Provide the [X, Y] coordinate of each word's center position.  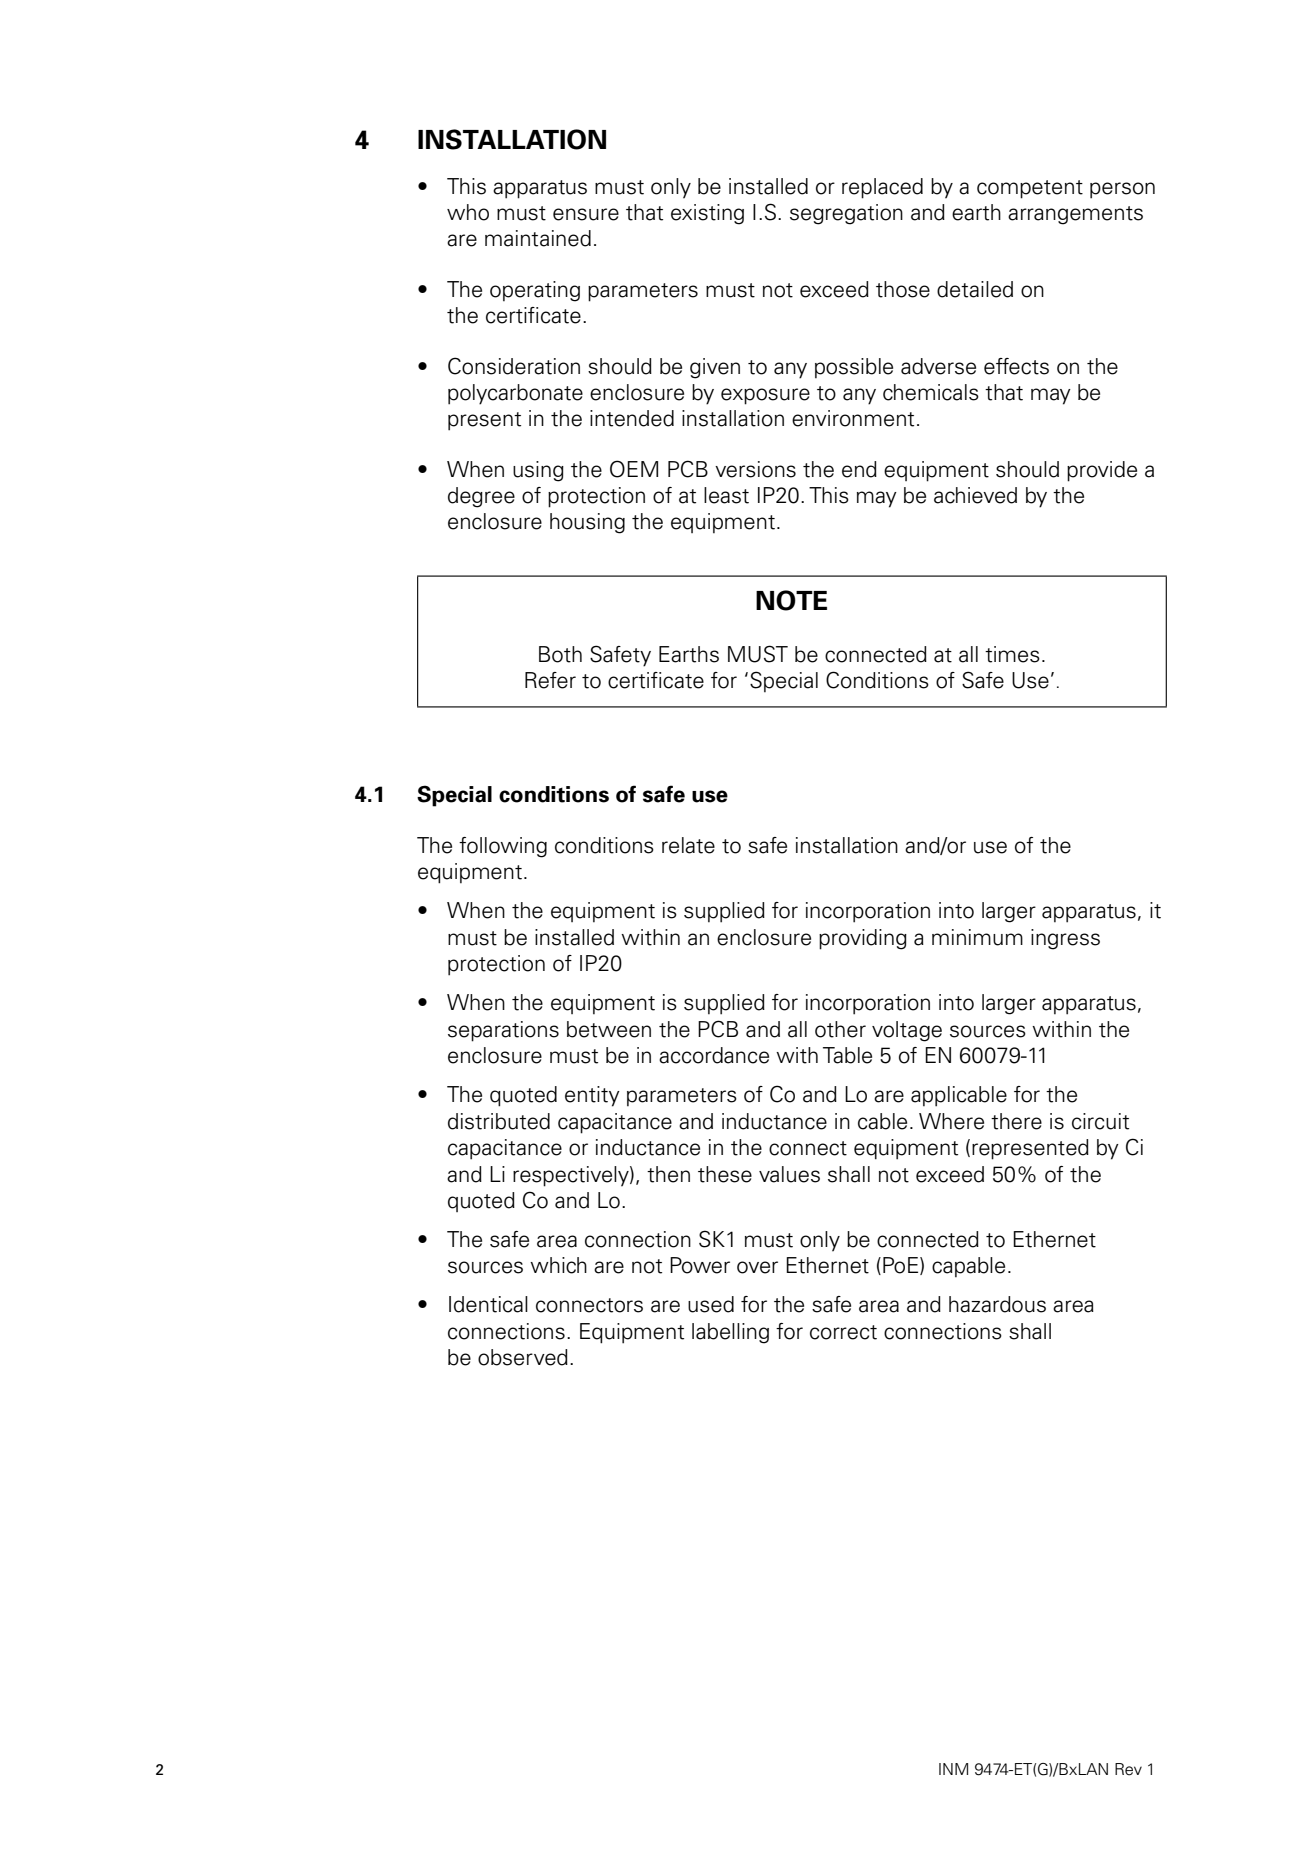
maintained [538, 238]
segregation [846, 214]
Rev [1128, 1769]
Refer [550, 680]
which [558, 1265]
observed [523, 1357]
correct [843, 1332]
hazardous [997, 1304]
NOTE [791, 600]
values [789, 1174]
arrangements [1075, 215]
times [1012, 654]
